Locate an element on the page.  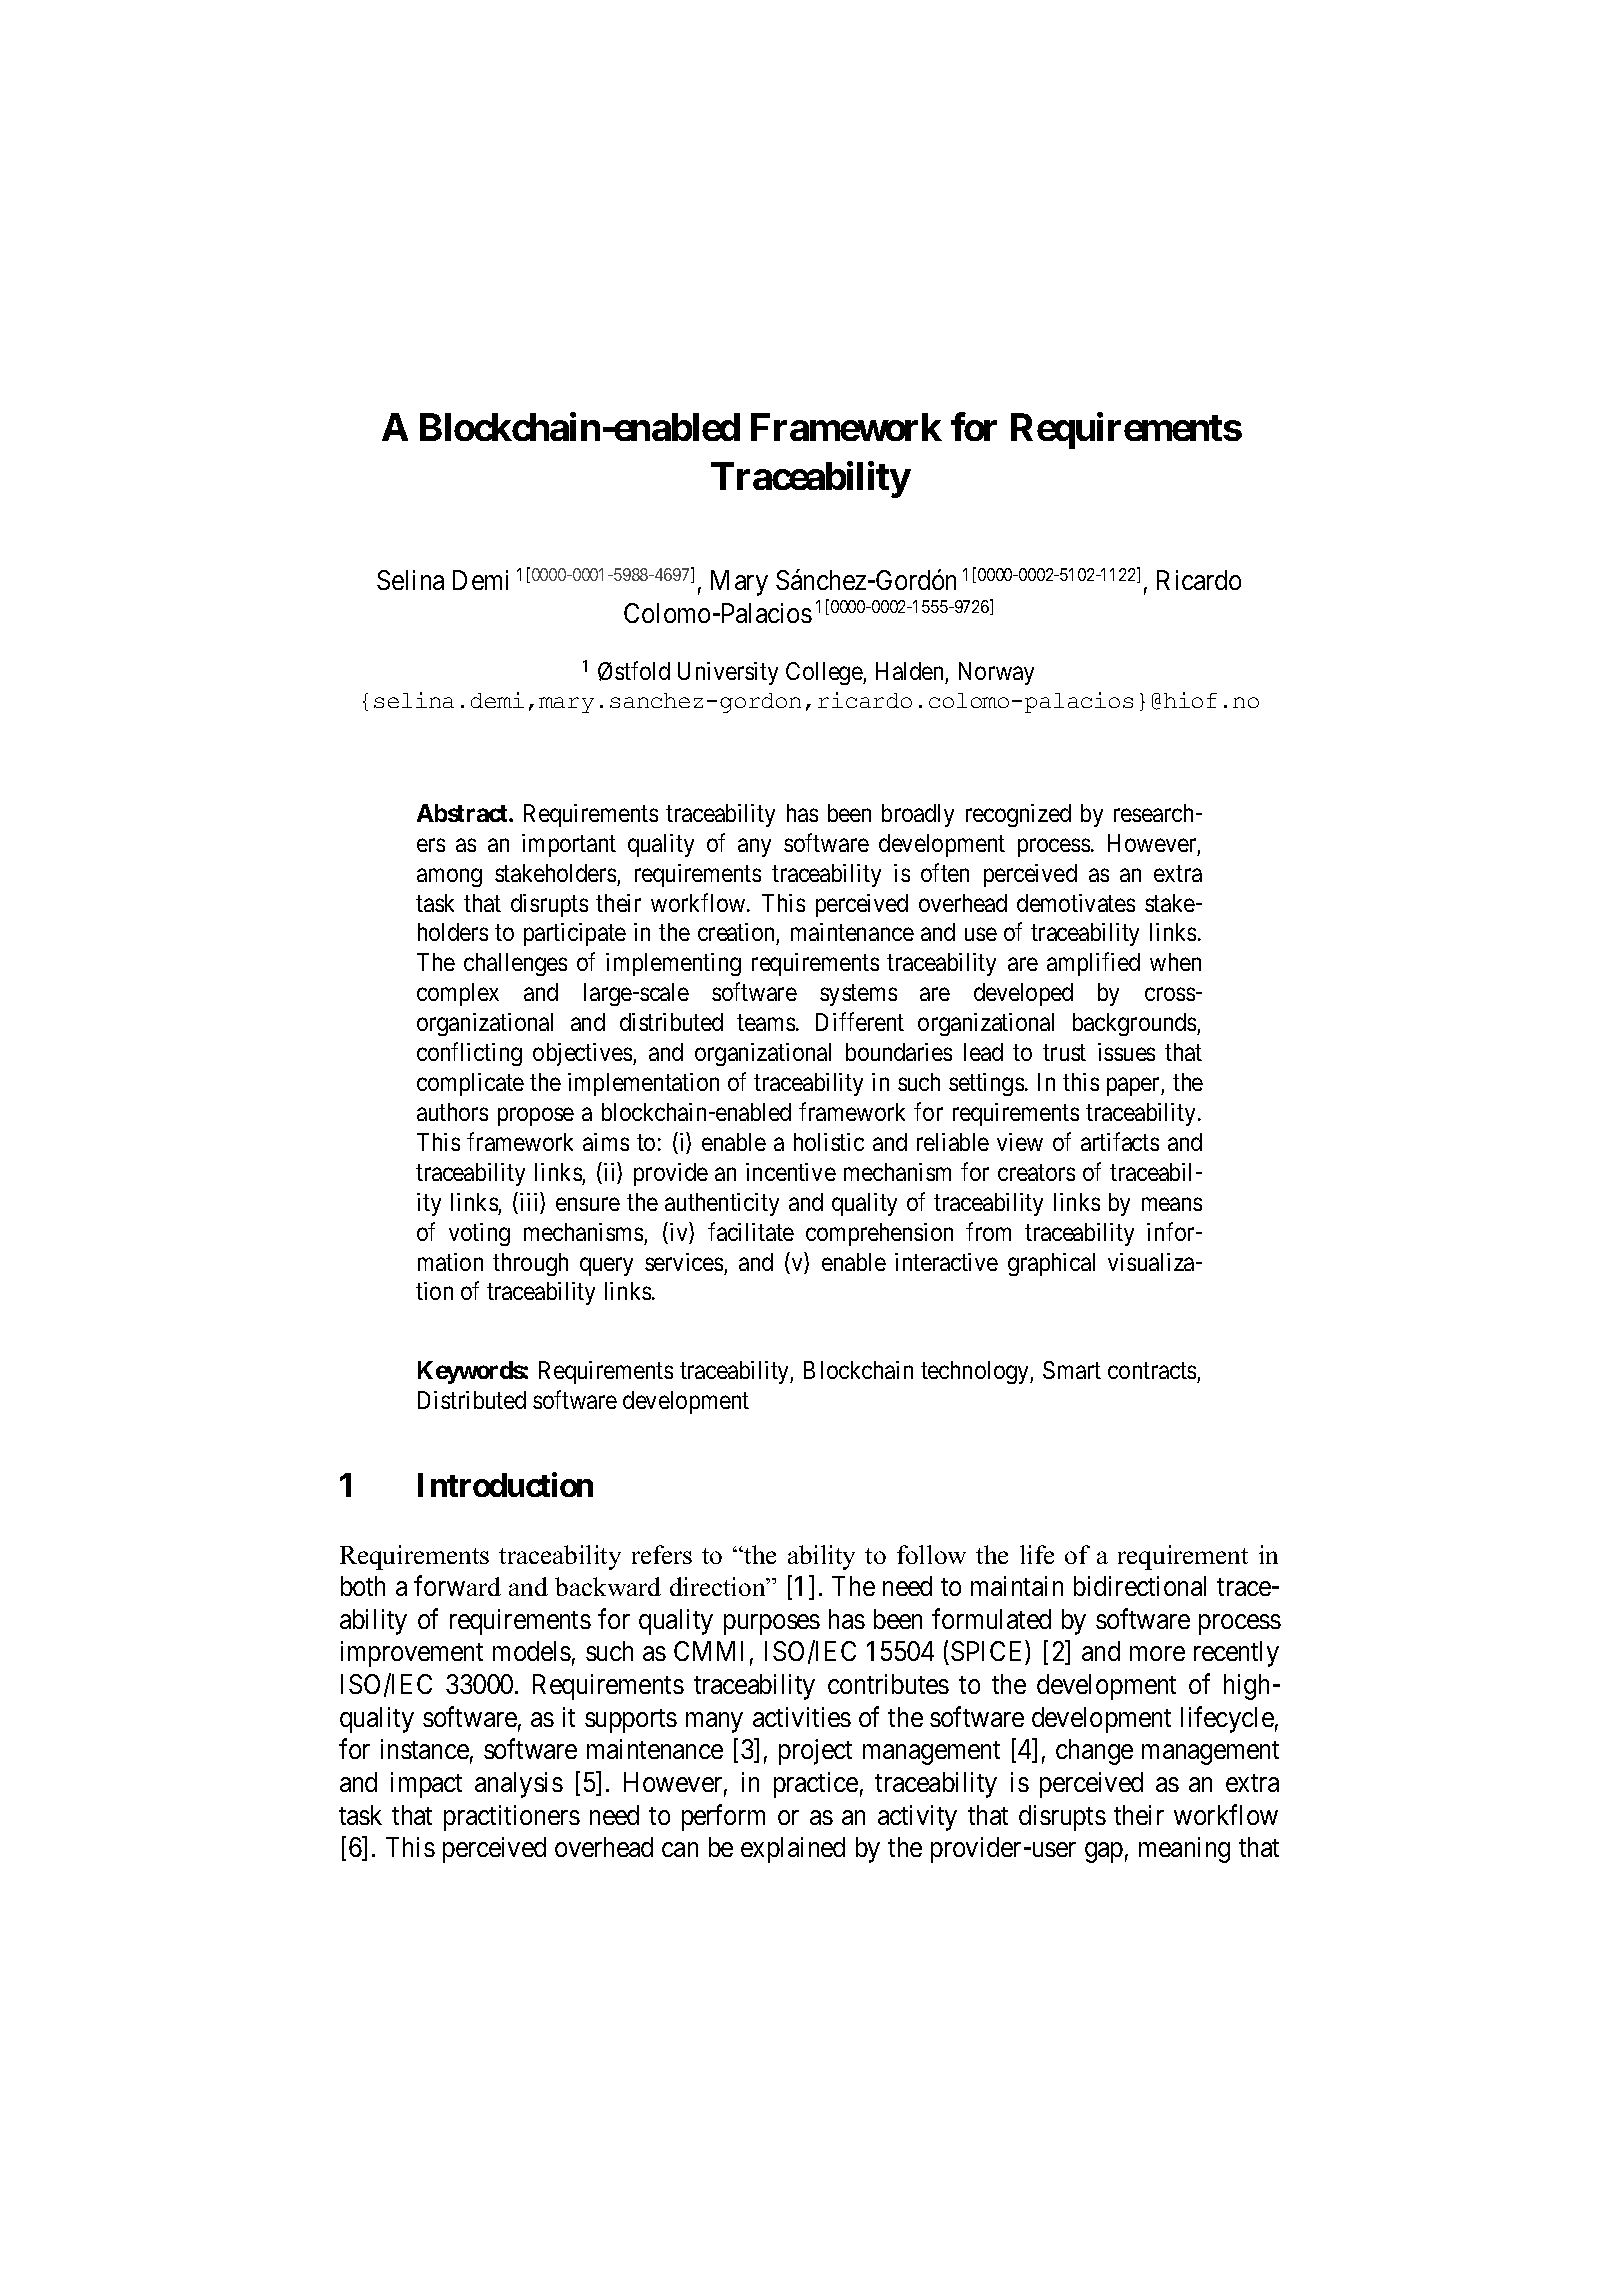
College is located at coordinates (825, 673).
